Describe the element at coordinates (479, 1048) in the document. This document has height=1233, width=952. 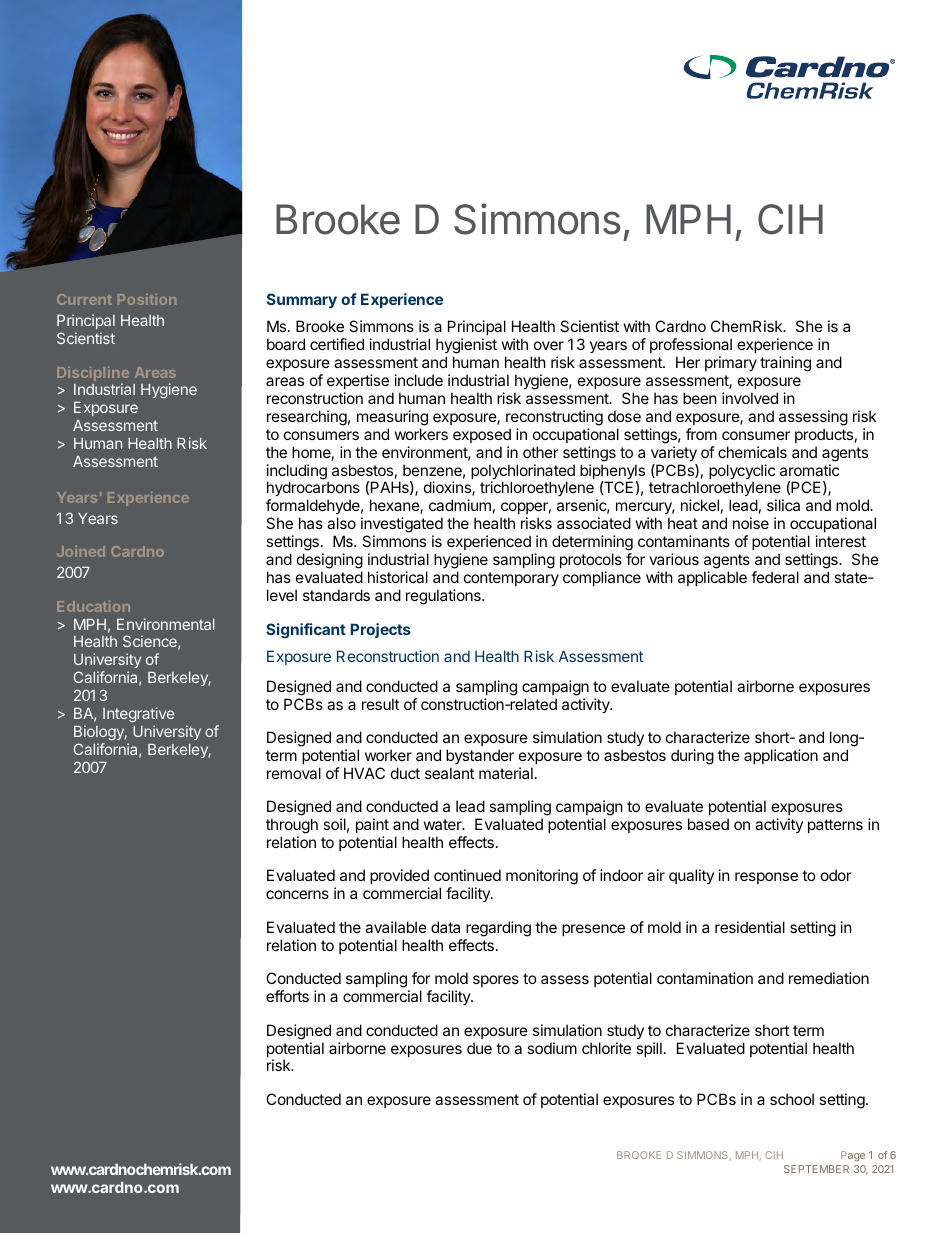
I see `due` at that location.
